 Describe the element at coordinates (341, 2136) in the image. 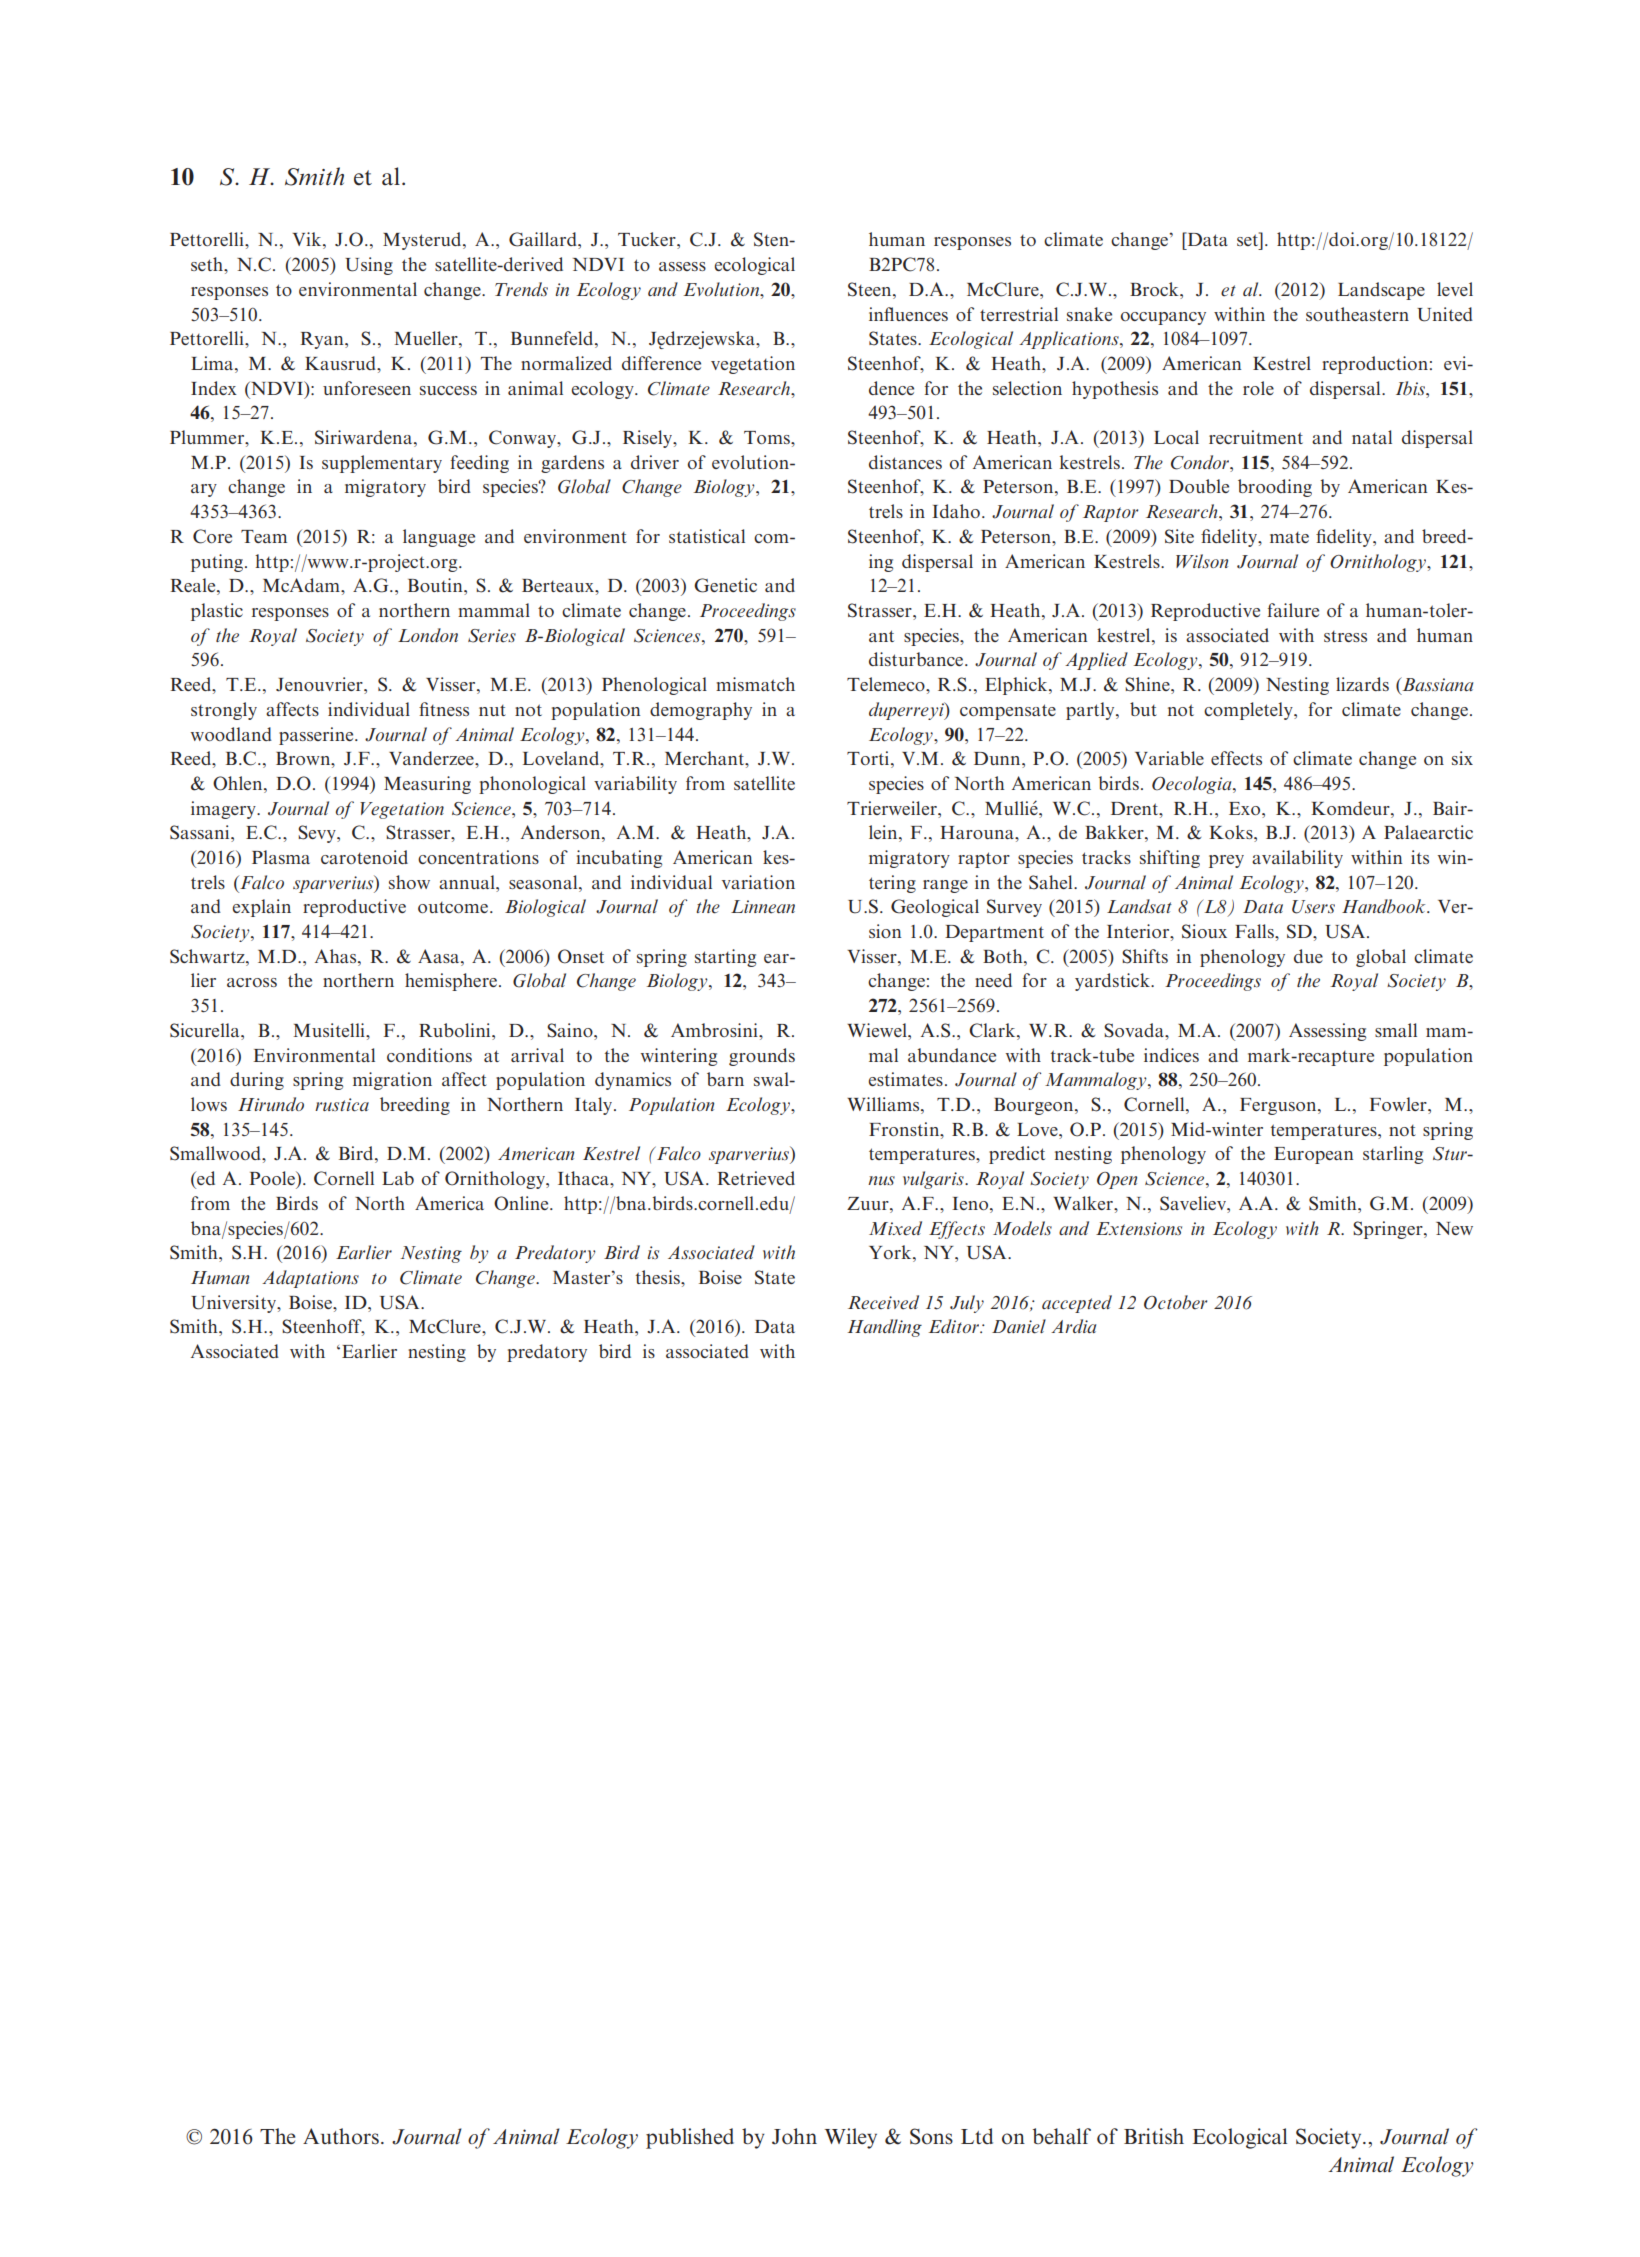

I see `Authors` at that location.
